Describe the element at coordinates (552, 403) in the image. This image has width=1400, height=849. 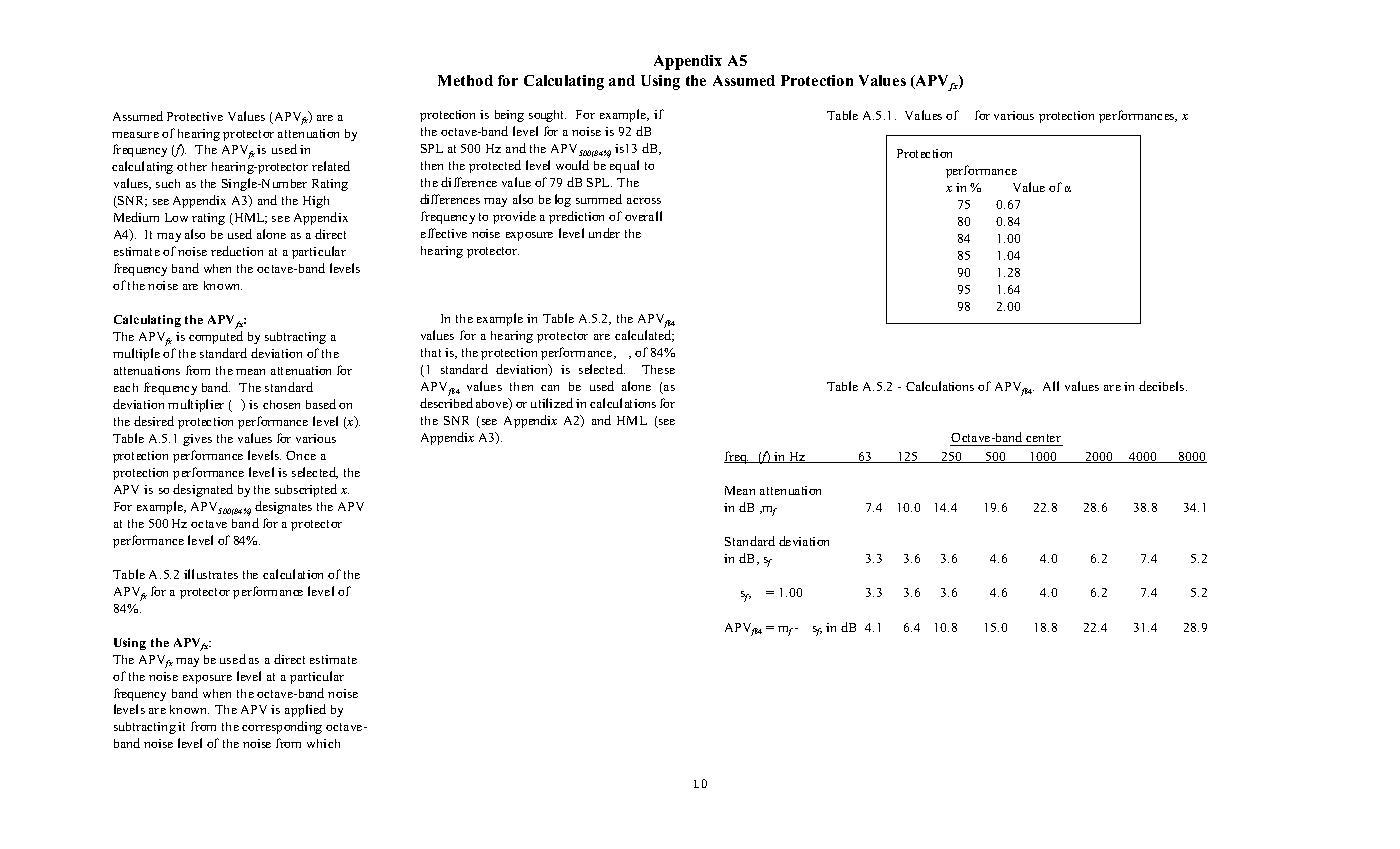
I see `utilized` at that location.
